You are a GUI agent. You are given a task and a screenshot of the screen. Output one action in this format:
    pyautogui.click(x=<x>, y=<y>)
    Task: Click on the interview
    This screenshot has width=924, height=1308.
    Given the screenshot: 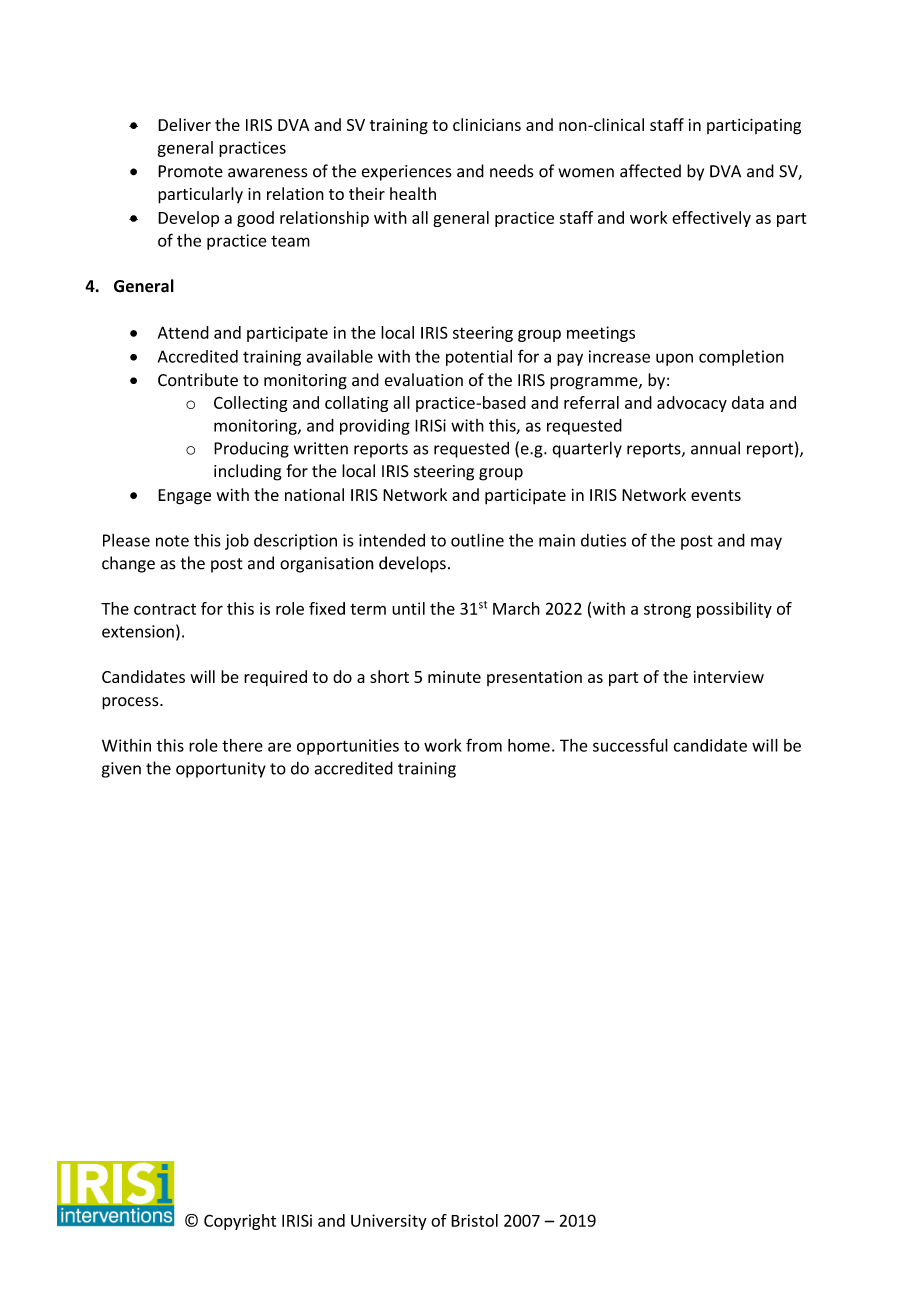 What is the action you would take?
    pyautogui.click(x=729, y=677)
